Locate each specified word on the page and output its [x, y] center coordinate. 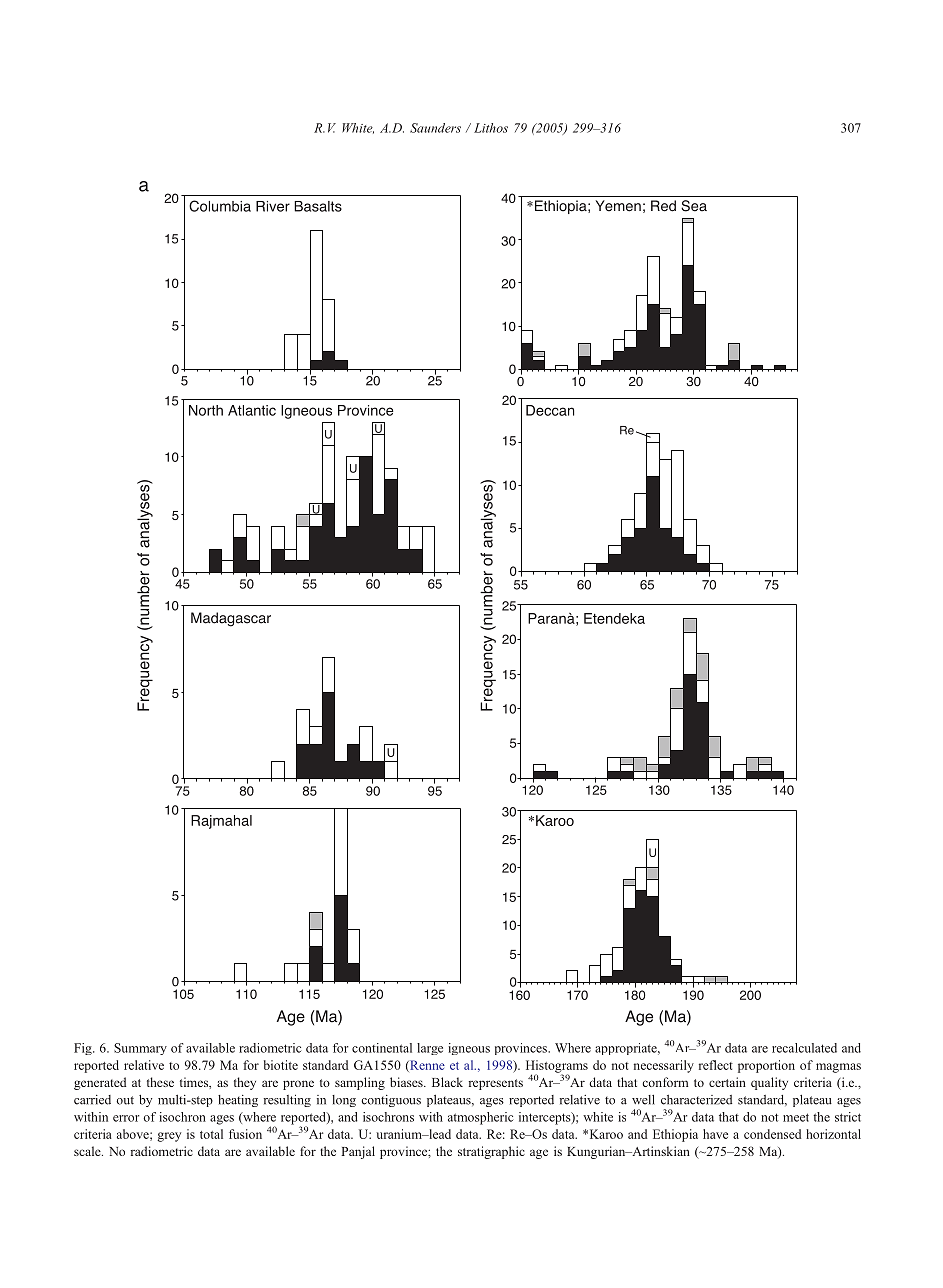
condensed [772, 1134]
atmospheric [481, 1118]
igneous [469, 1049]
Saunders [435, 128]
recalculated [804, 1048]
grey [169, 1137]
